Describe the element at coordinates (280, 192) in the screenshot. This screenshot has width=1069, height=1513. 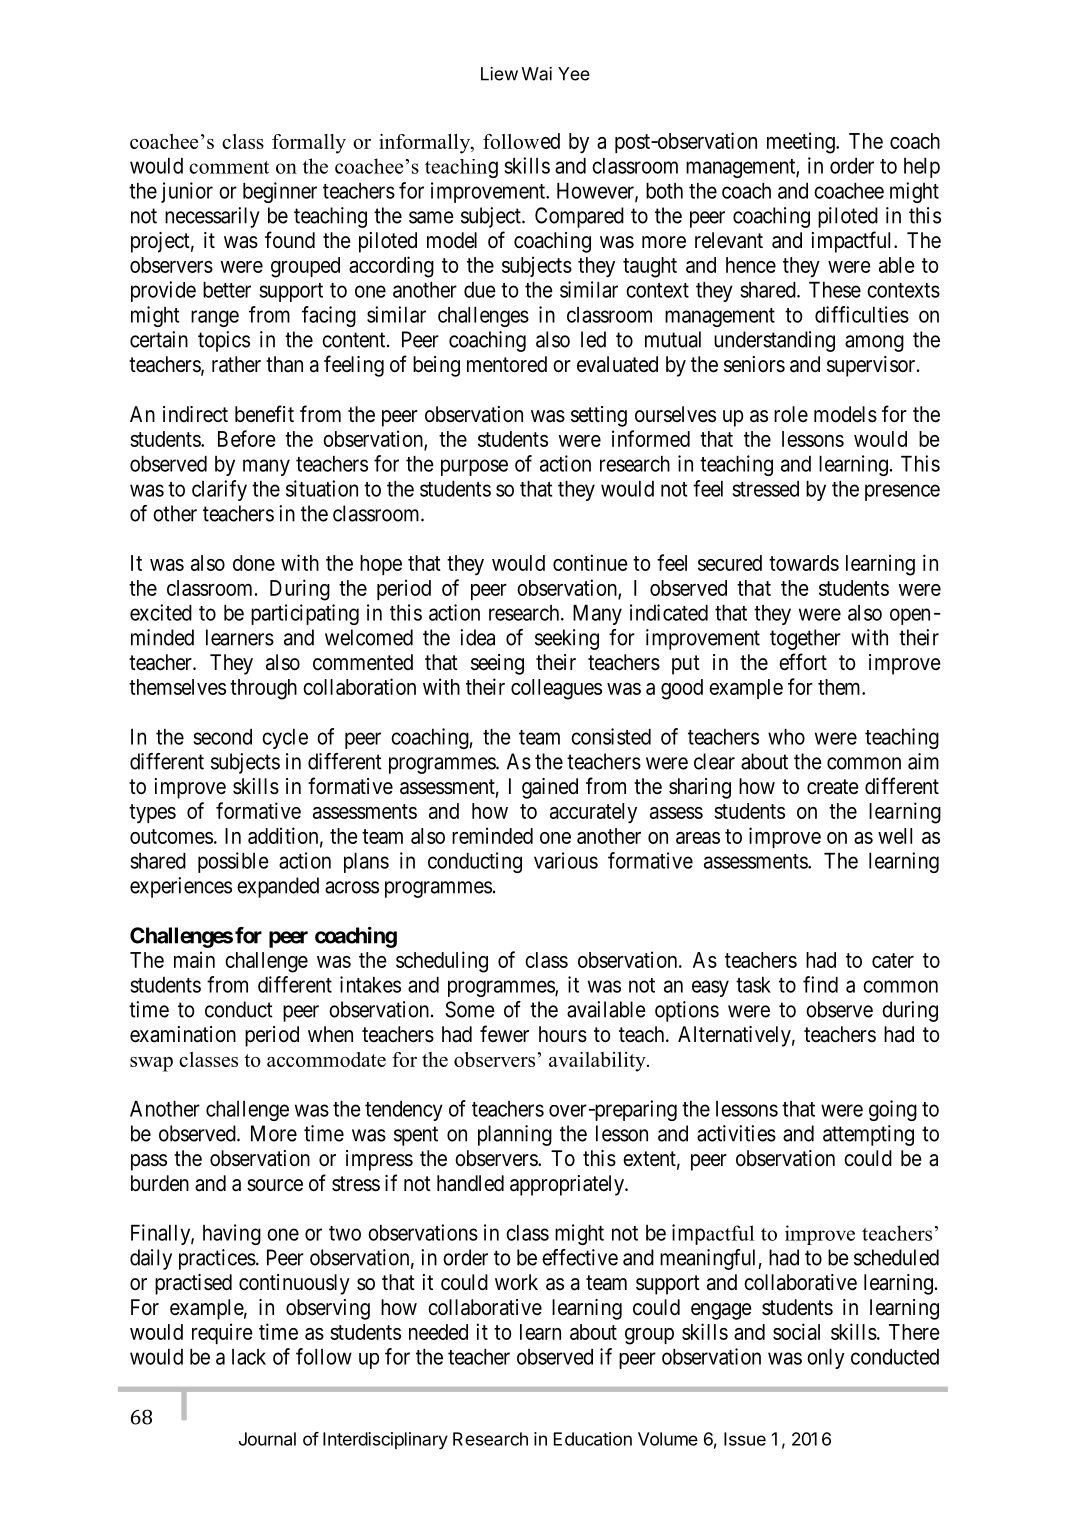
I see `beginner` at that location.
